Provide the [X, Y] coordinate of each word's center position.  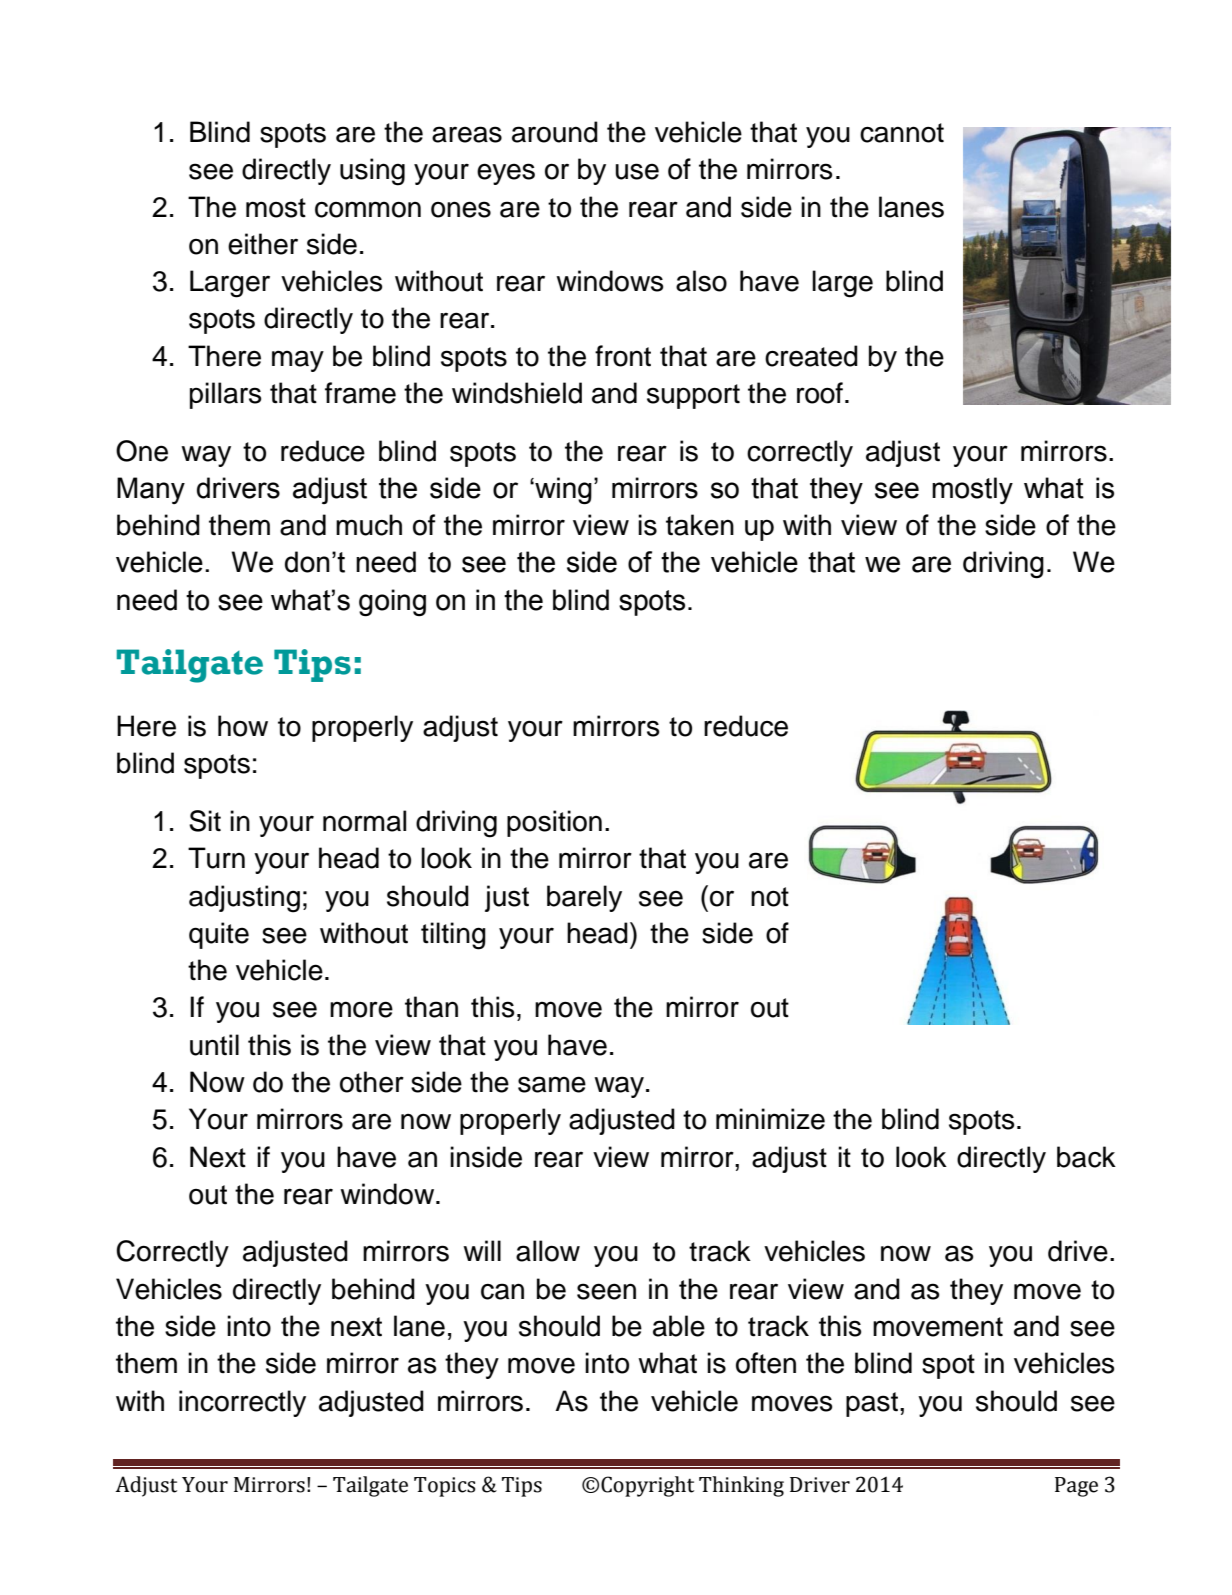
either [263, 244]
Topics [445, 1487]
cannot [902, 133]
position [554, 823]
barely [584, 898]
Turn [216, 858]
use [637, 171]
